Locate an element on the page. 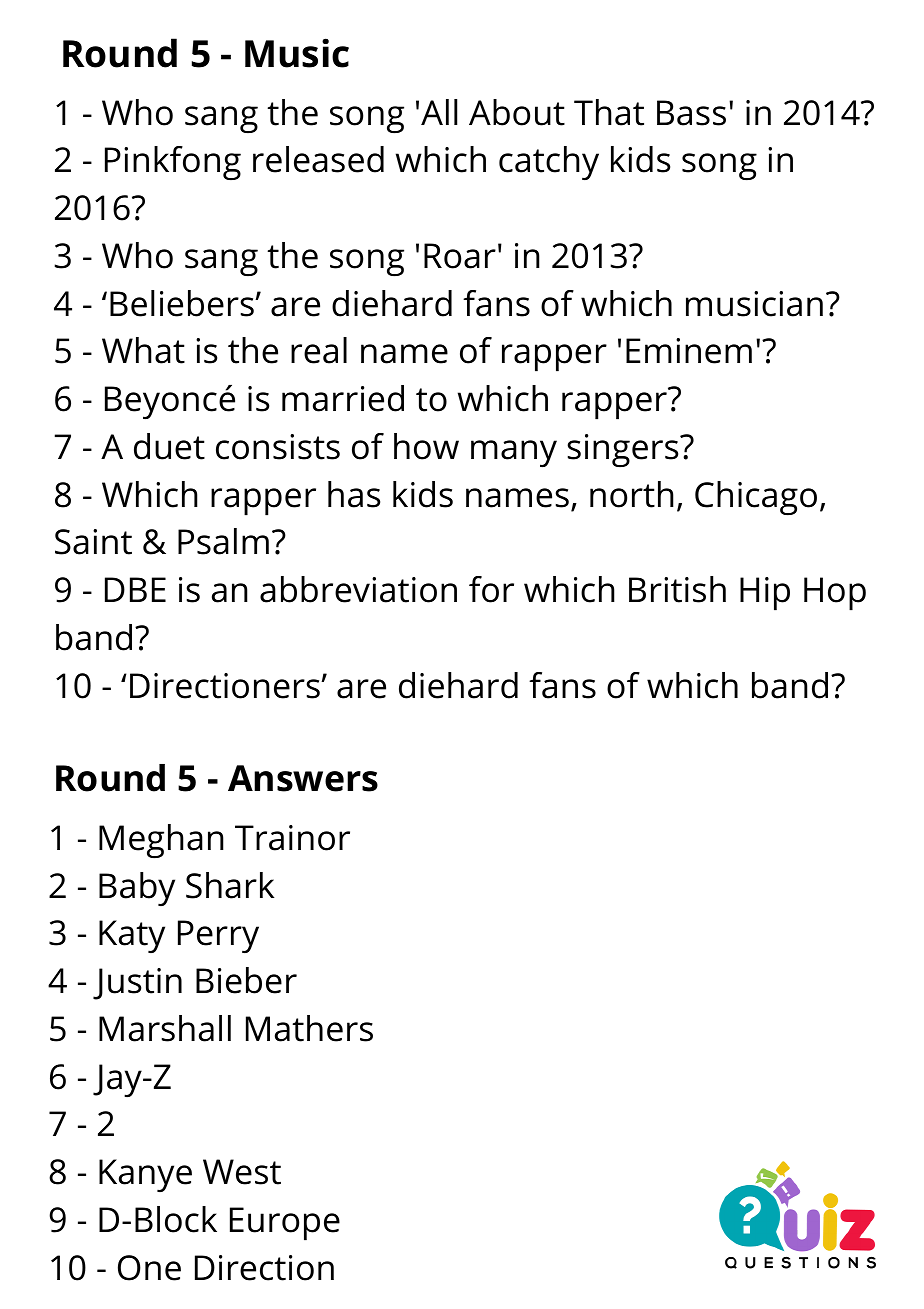 Image resolution: width=924 pixels, height=1309 pixels. duet is located at coordinates (169, 446).
